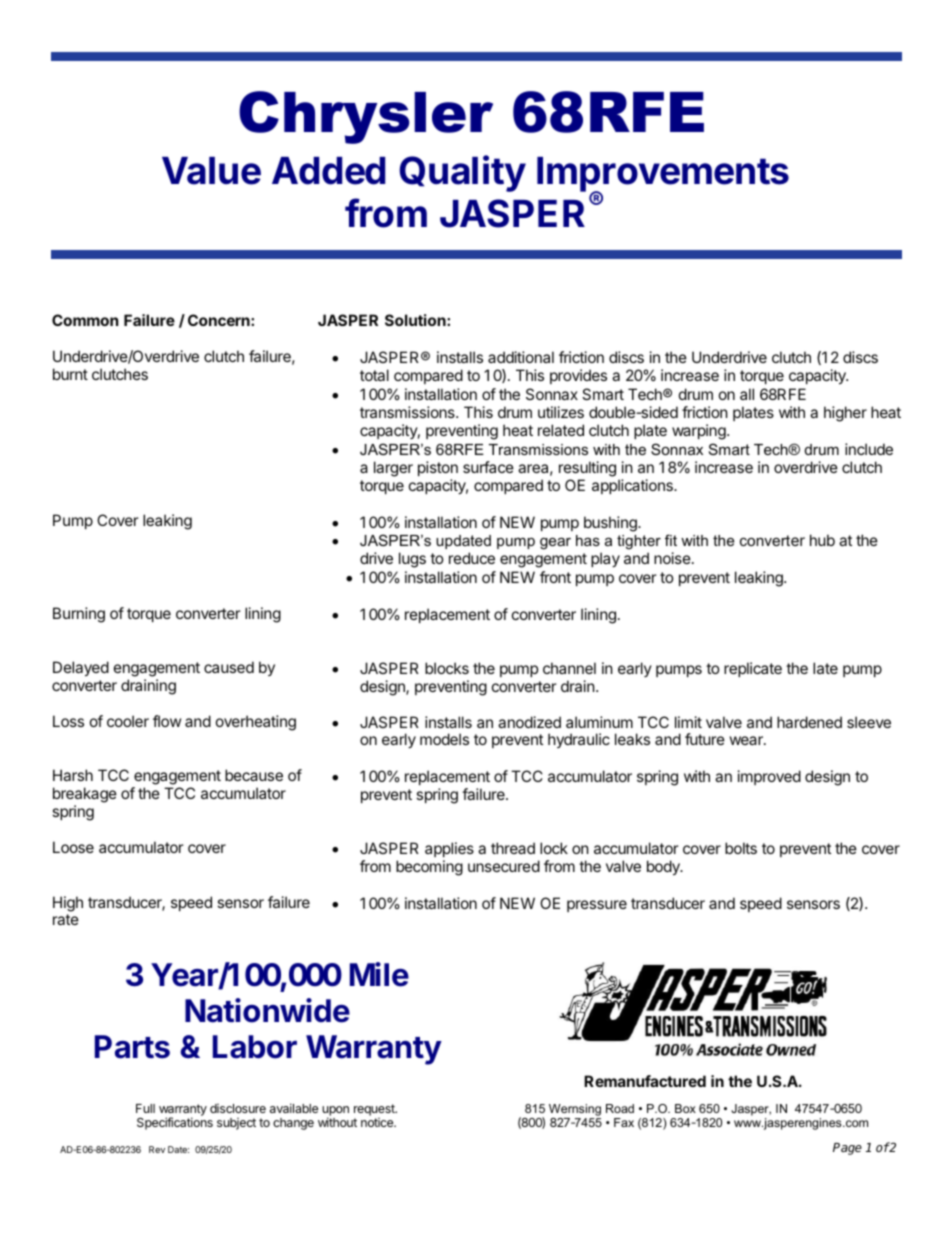 Image resolution: width=952 pixels, height=1233 pixels. I want to click on models, so click(444, 739).
